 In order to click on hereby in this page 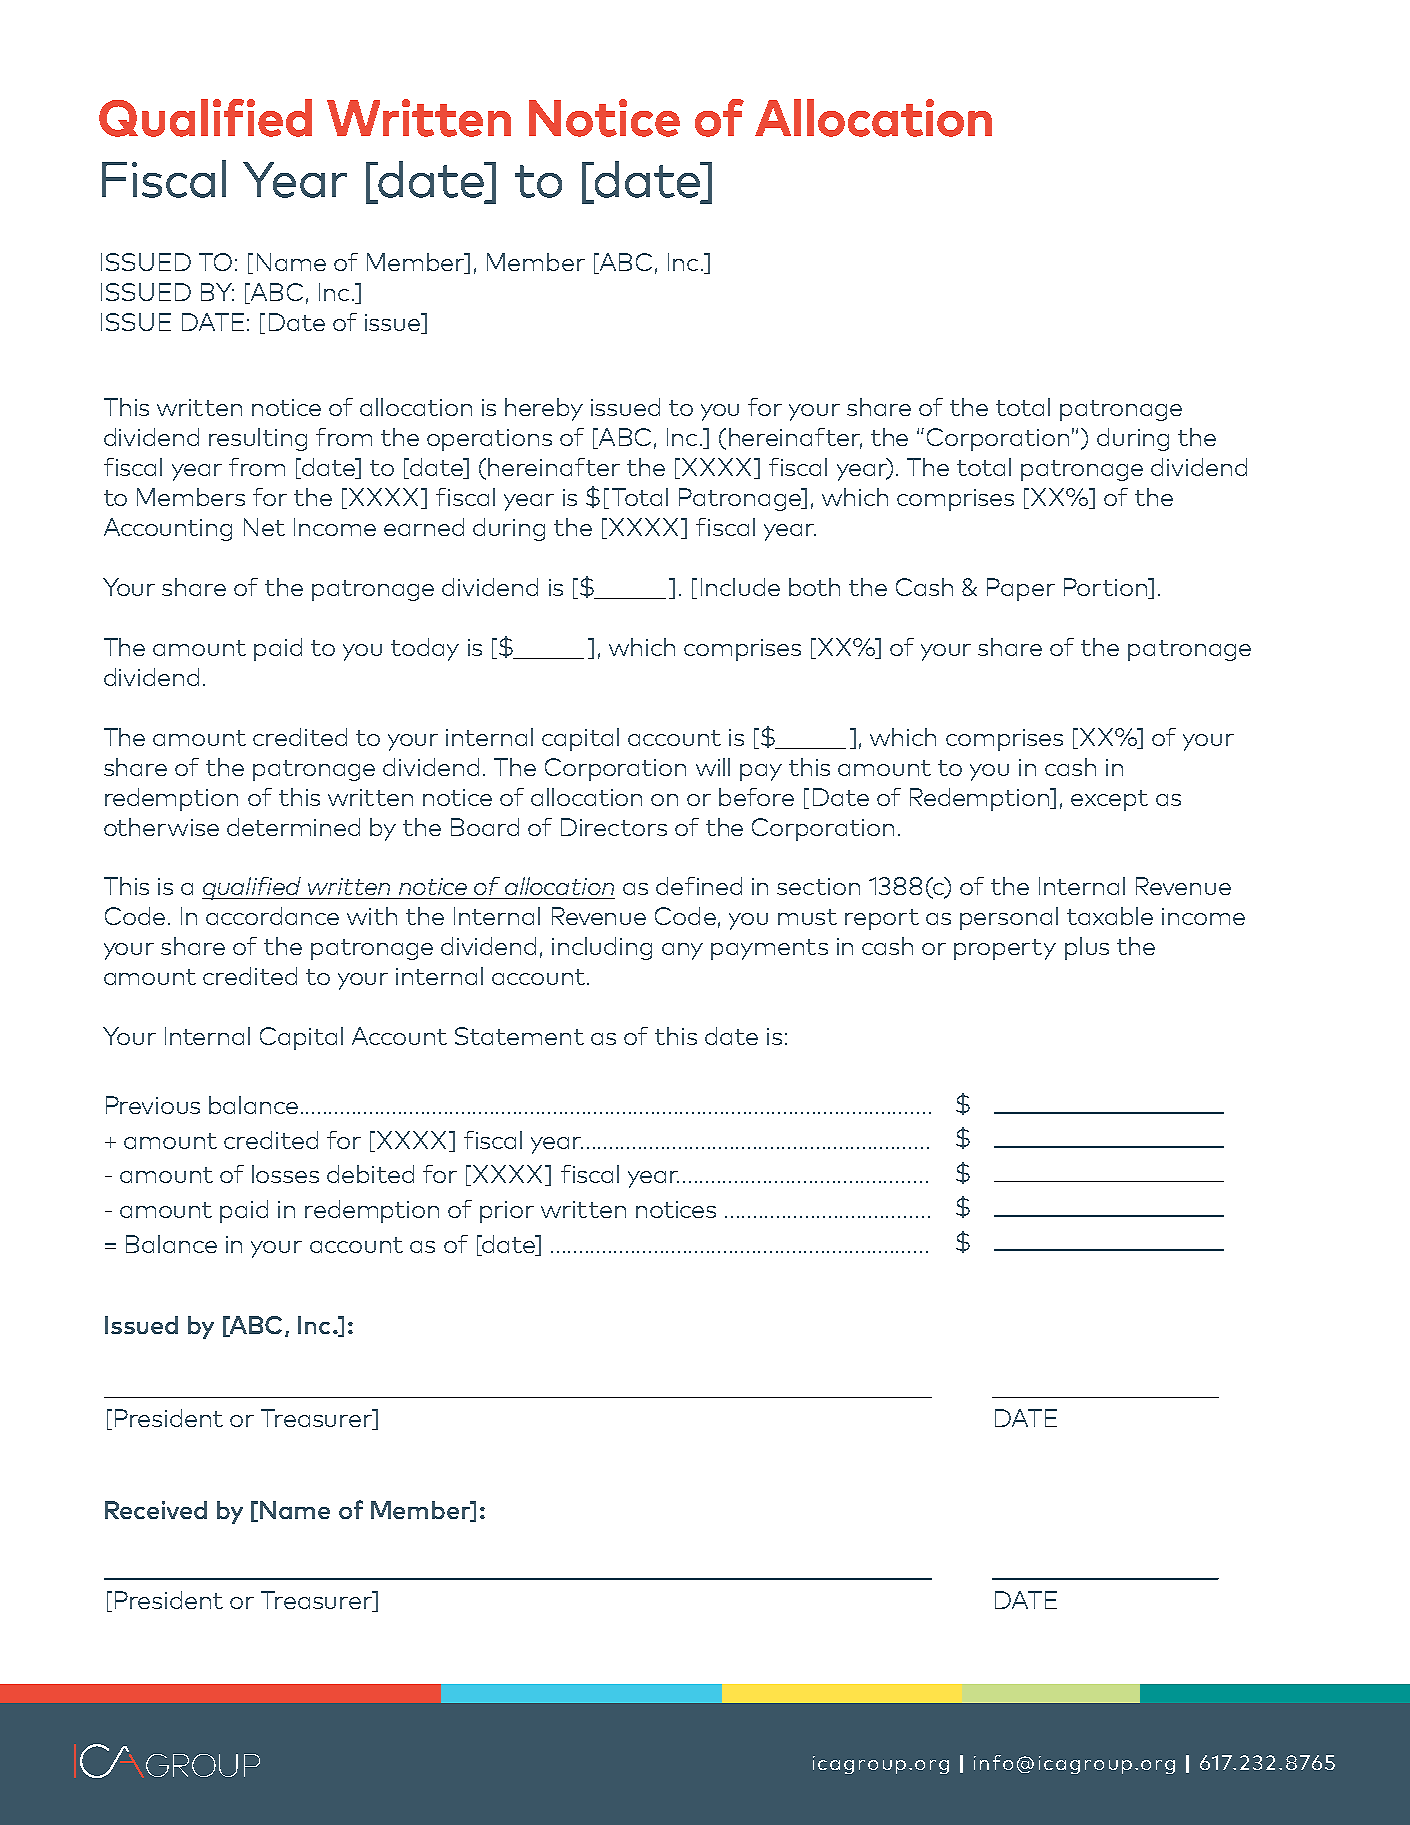, I will do `click(544, 409)`.
